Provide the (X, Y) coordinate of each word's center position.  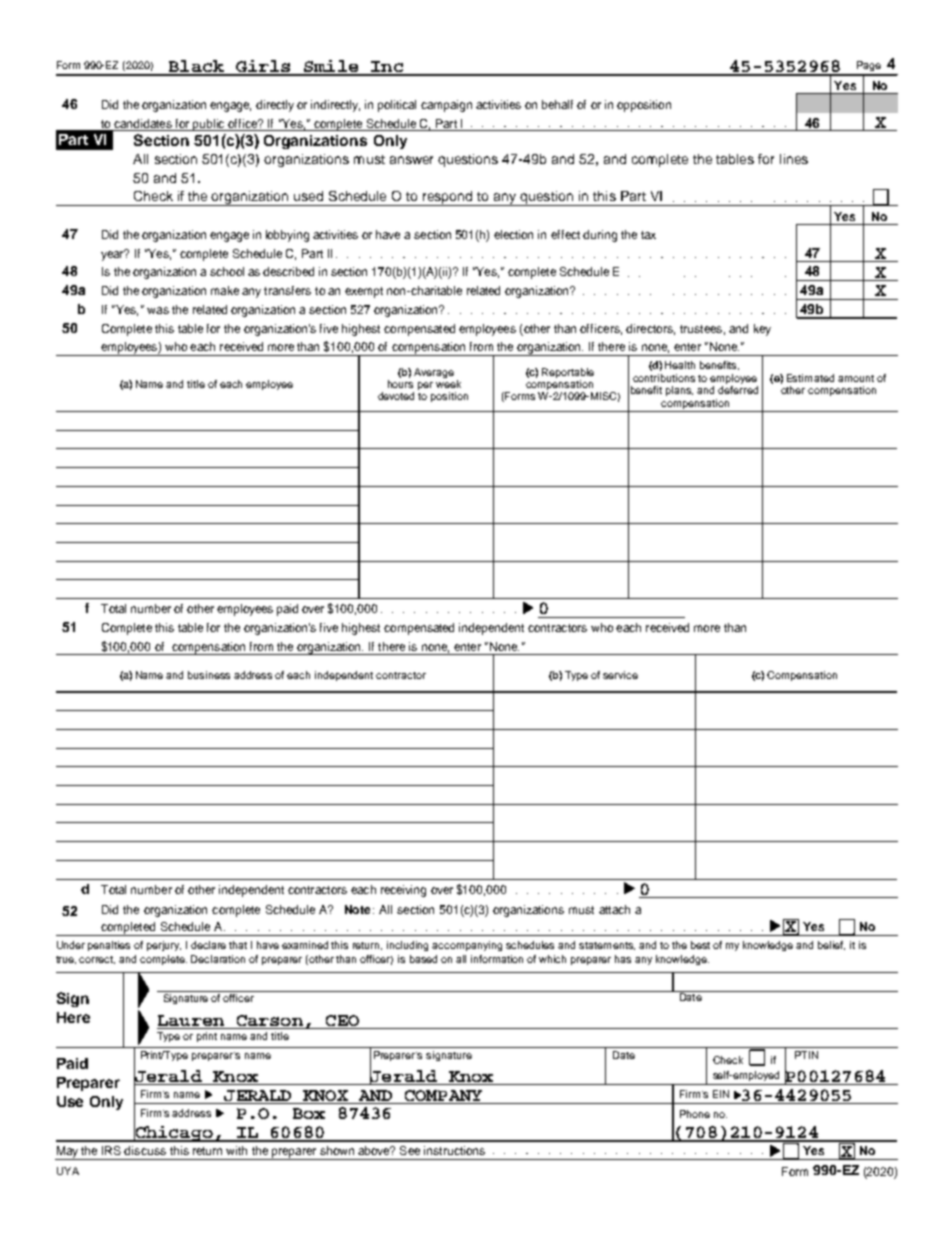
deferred (738, 390)
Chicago (174, 1132)
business (209, 675)
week (448, 384)
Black (196, 67)
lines (794, 159)
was (158, 310)
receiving (403, 891)
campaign (446, 106)
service (620, 675)
